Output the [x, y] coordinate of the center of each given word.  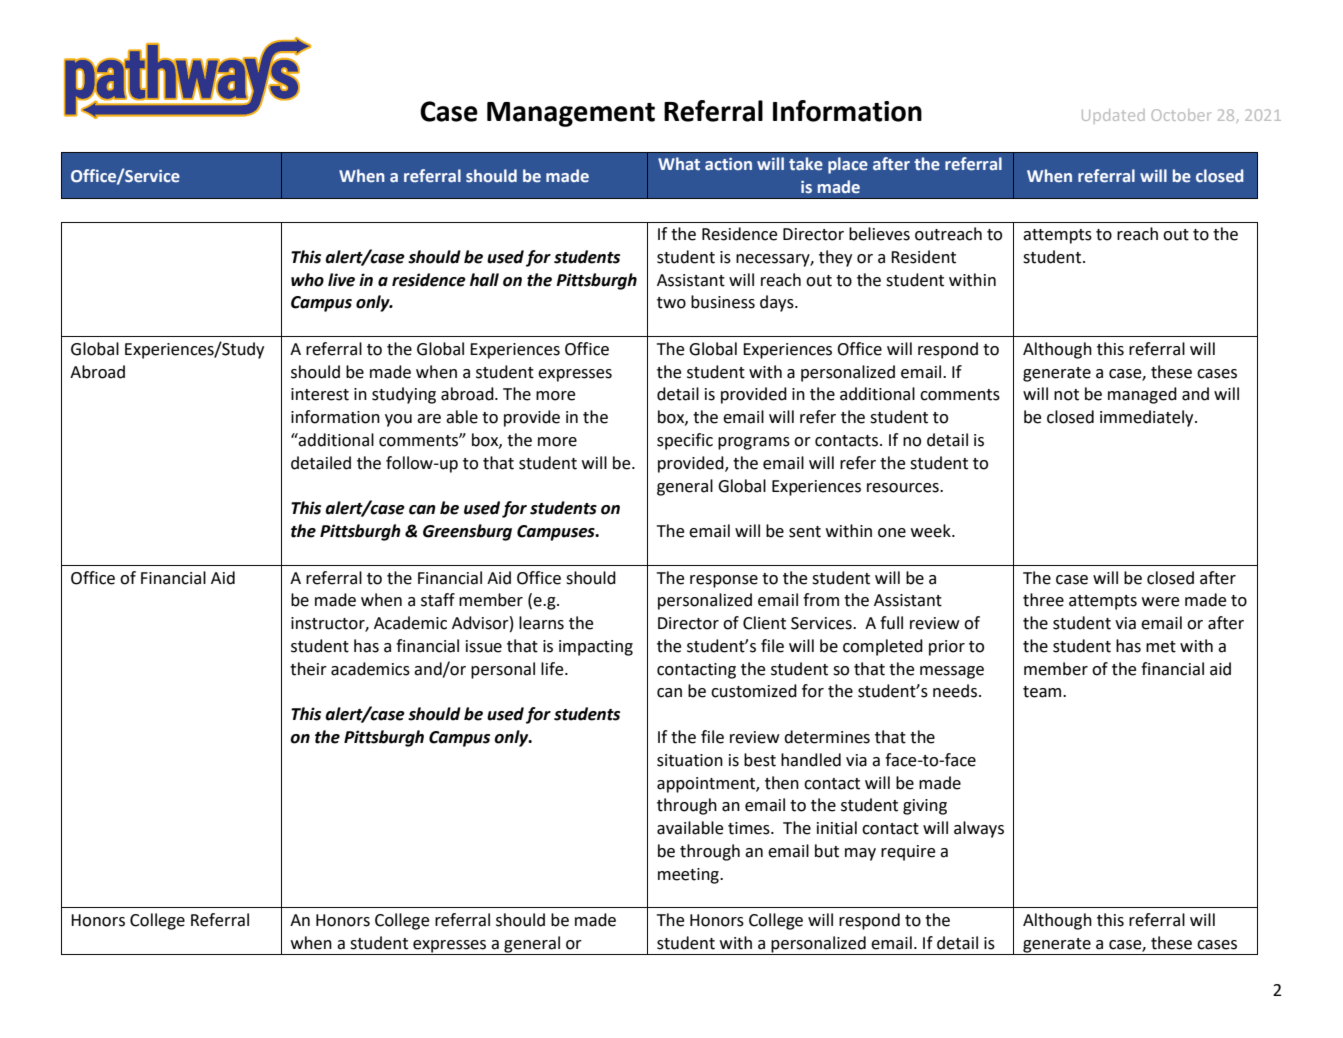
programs [754, 443]
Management [571, 114]
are [429, 419]
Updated [1113, 116]
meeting [689, 876]
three [1043, 600]
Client [764, 623]
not [1066, 395]
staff [438, 600]
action [728, 164]
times [750, 828]
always [979, 829]
